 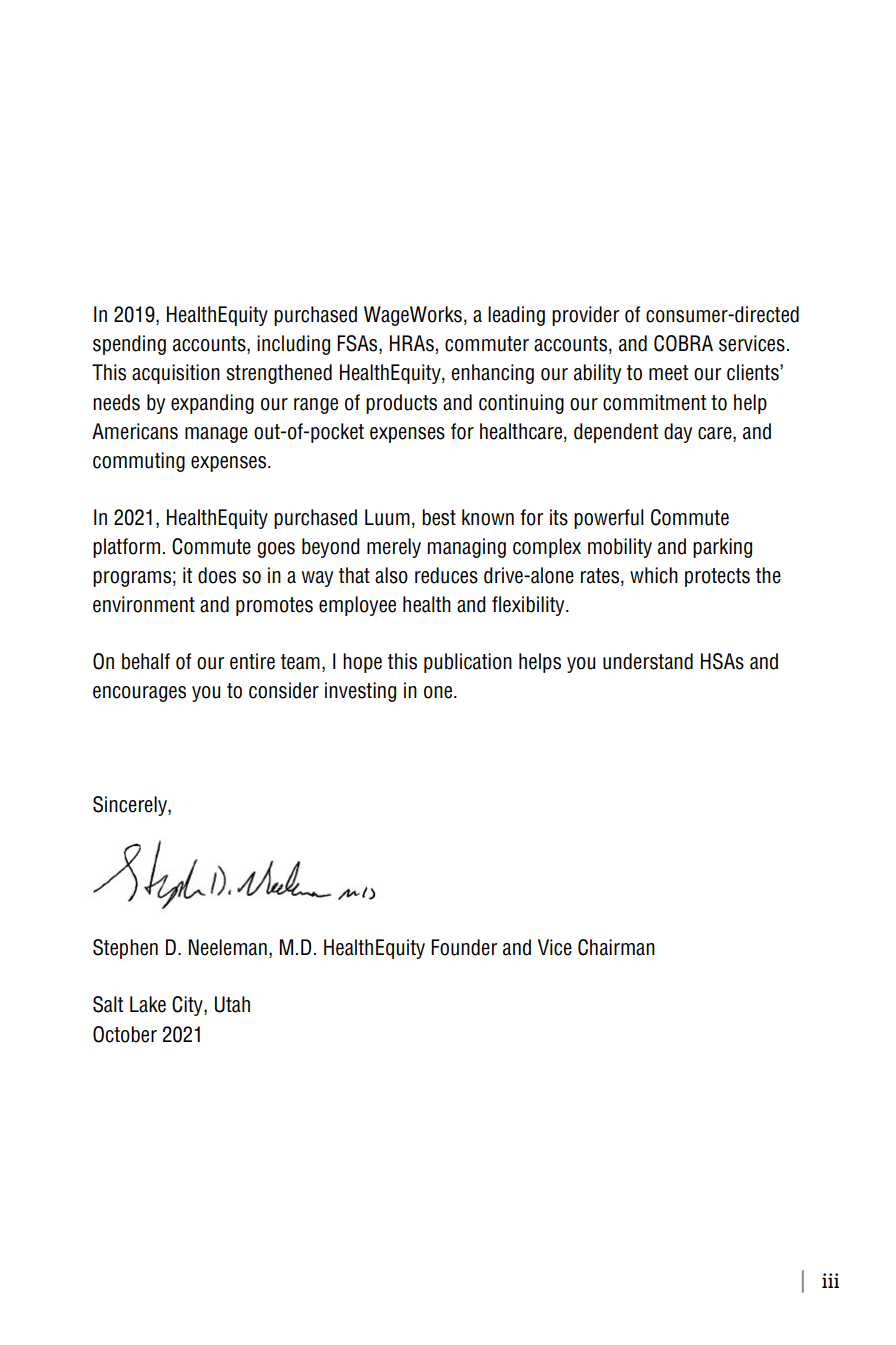 I want to click on understand, so click(x=648, y=661).
